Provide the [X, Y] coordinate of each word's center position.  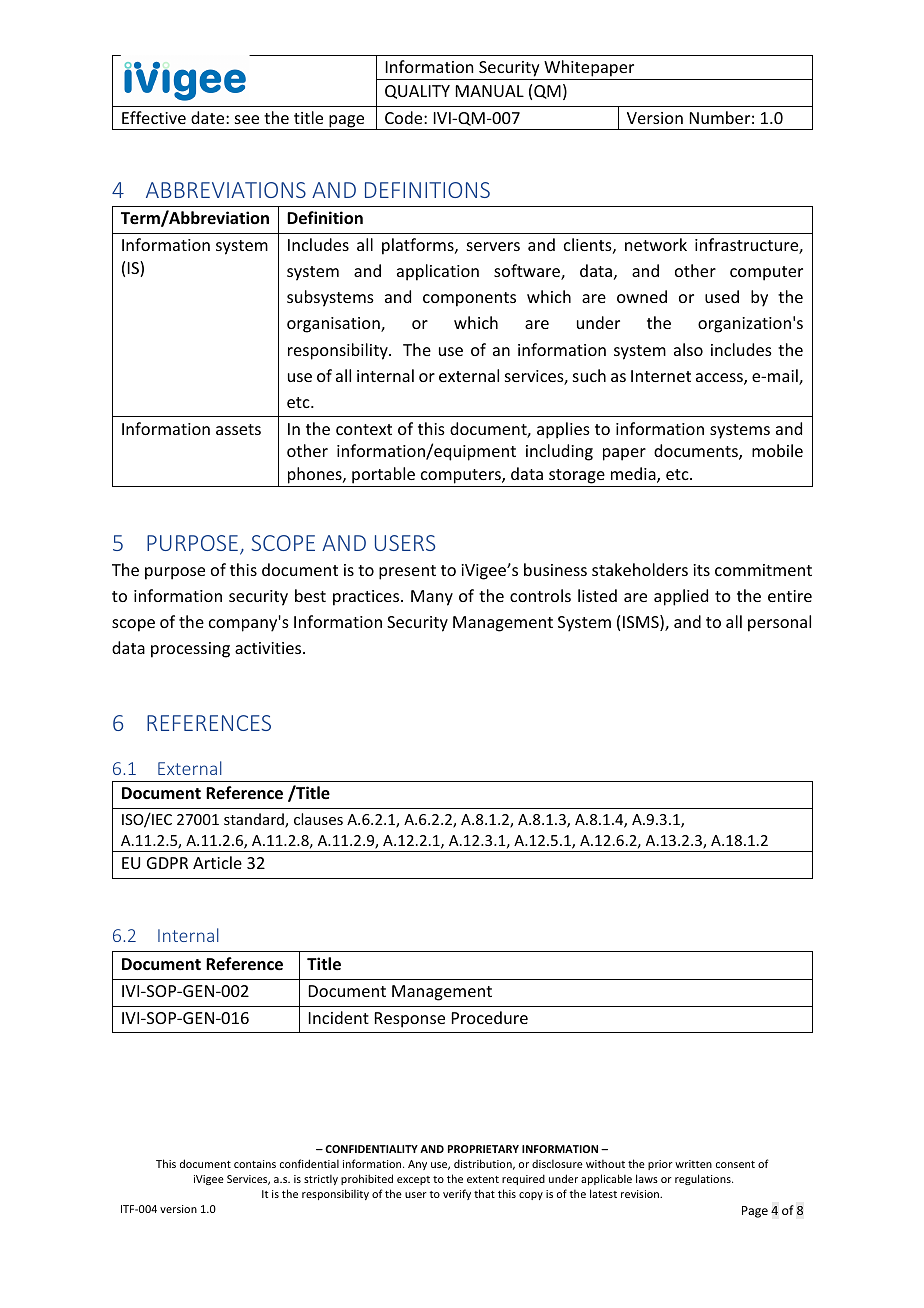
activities [269, 648]
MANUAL [490, 91]
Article [217, 862]
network [656, 244]
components [469, 299]
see [247, 119]
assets [238, 429]
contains [255, 1164]
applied [681, 597]
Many [432, 598]
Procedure [490, 1017]
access [720, 379]
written [693, 1164]
